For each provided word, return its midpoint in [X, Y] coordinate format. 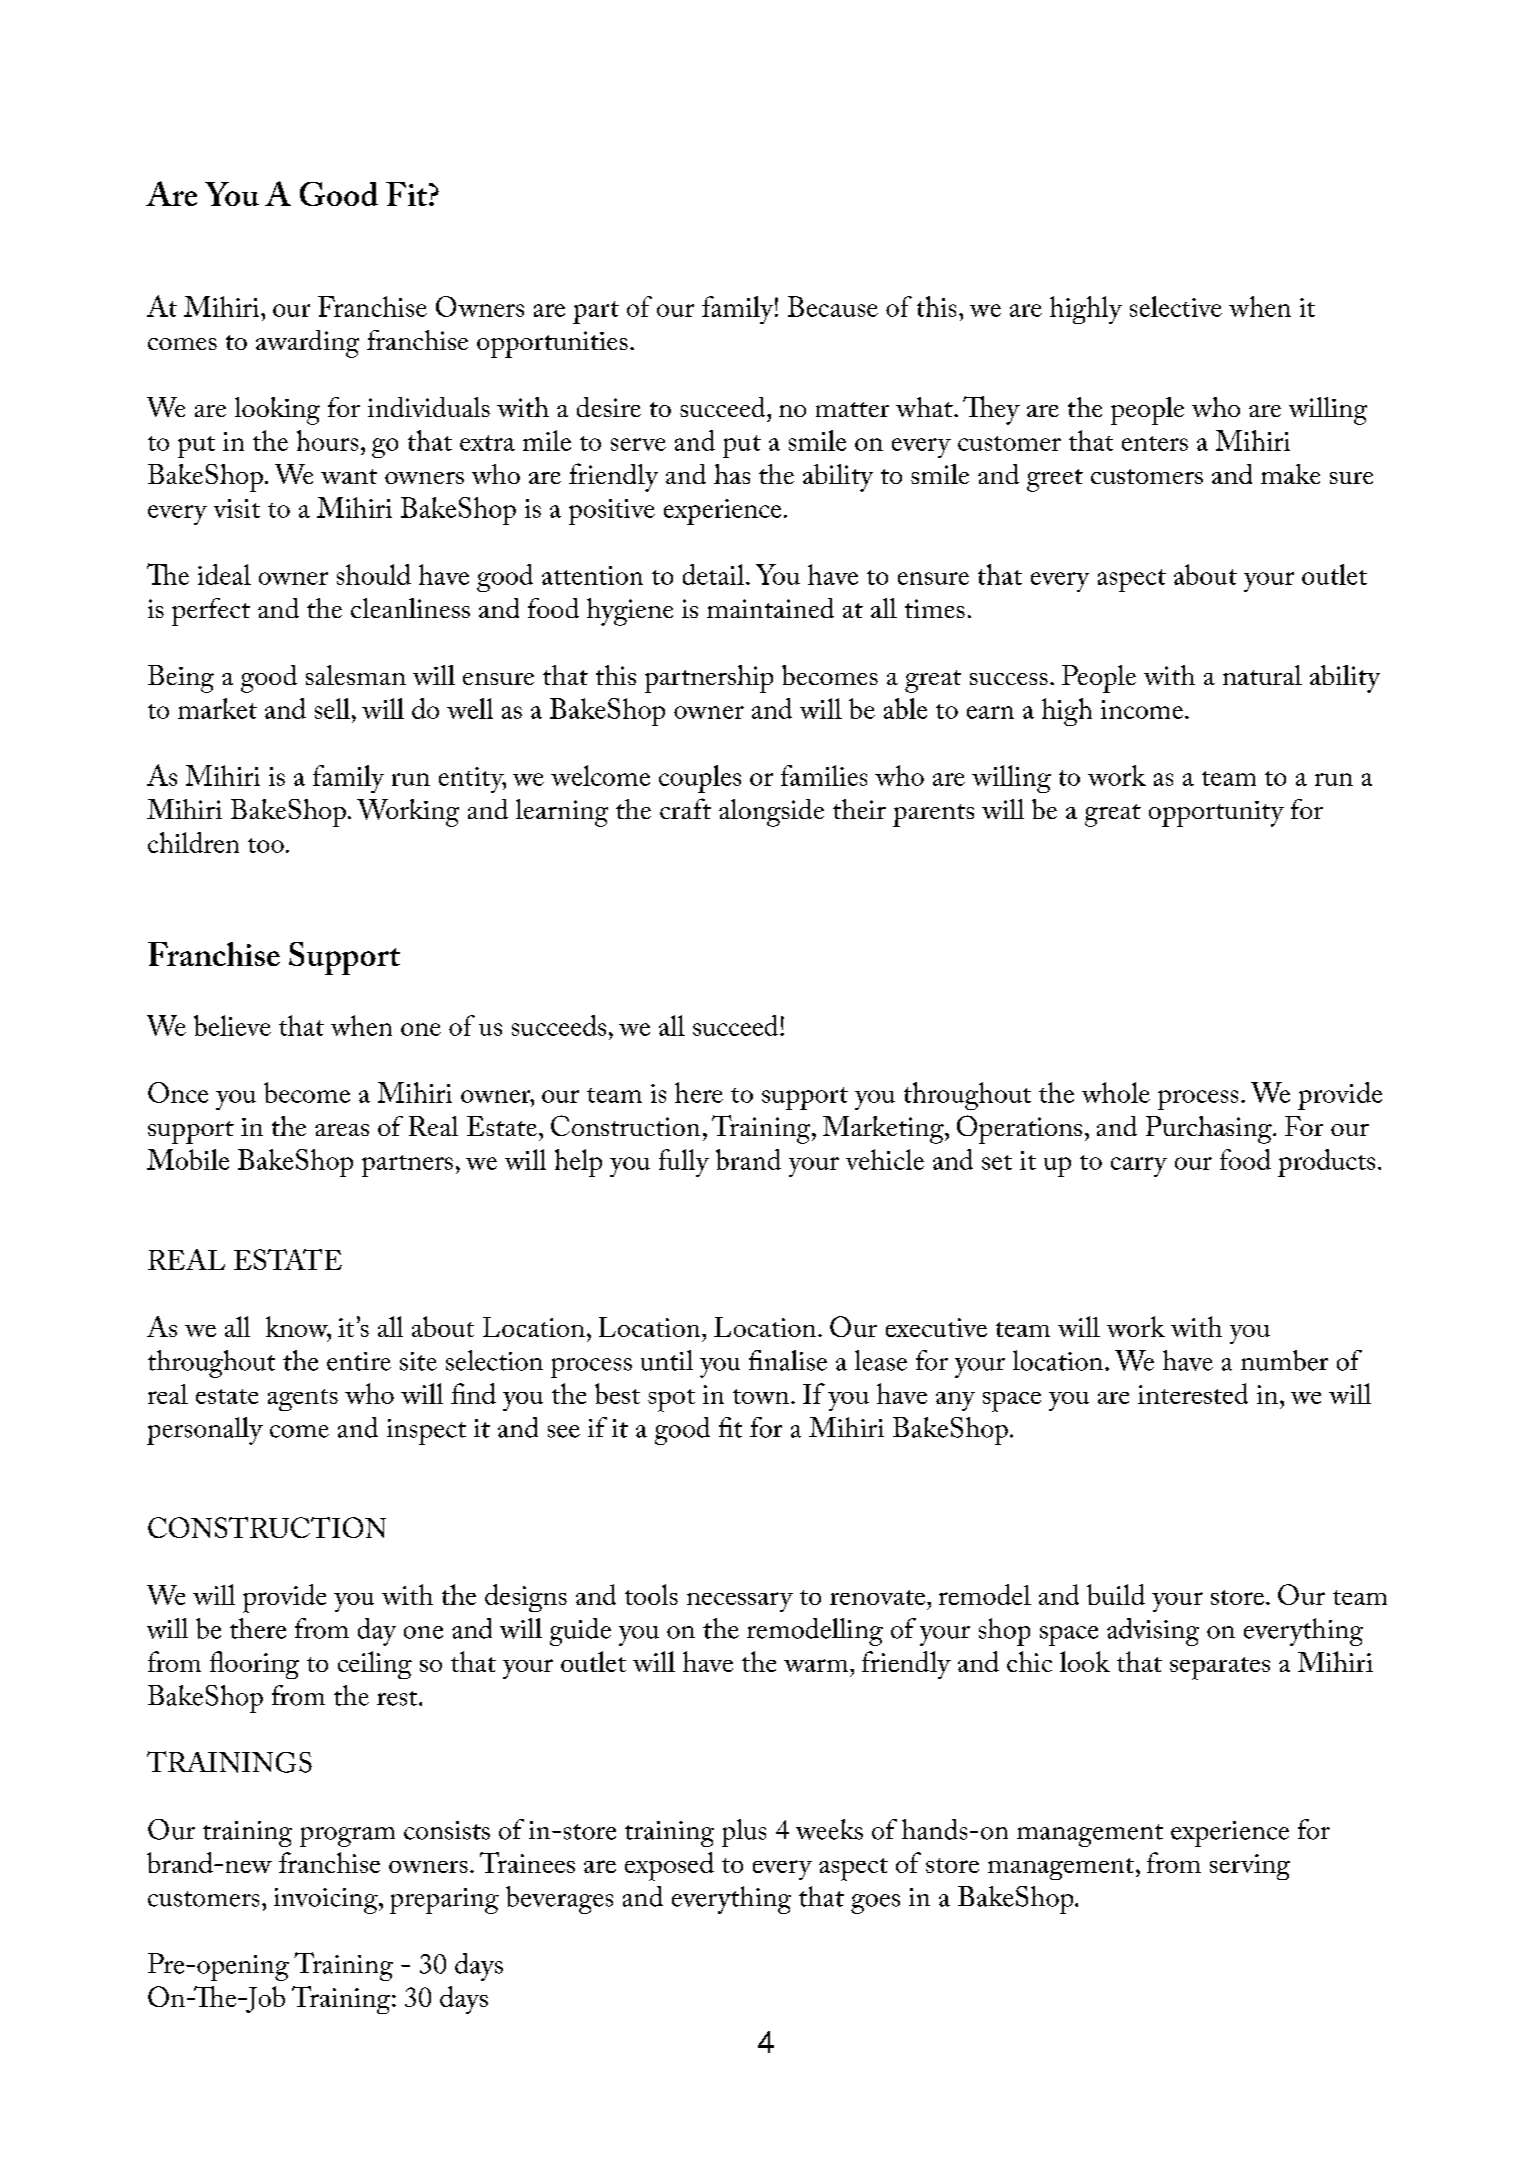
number [1284, 1360]
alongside [771, 813]
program [347, 1837]
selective [1176, 306]
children [193, 842]
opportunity [1216, 814]
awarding [307, 344]
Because [833, 306]
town [762, 1396]
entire [359, 1361]
